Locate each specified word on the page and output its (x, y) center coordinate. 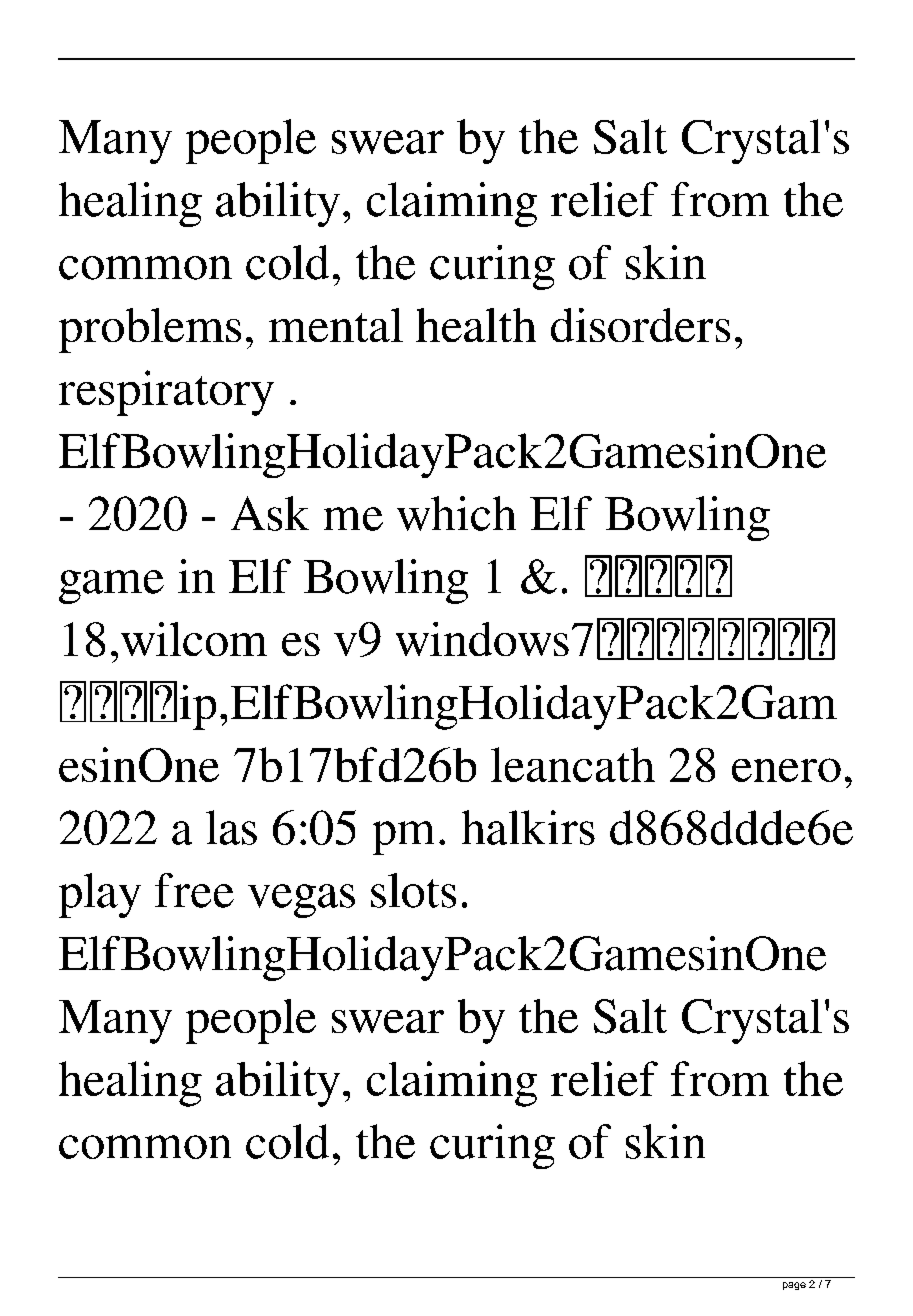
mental (336, 325)
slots (413, 890)
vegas (301, 901)
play (100, 895)
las (231, 827)
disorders (640, 325)
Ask (270, 513)
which (456, 513)
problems (150, 330)
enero (786, 770)
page (794, 1286)
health (476, 325)
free (194, 890)
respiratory (166, 393)
